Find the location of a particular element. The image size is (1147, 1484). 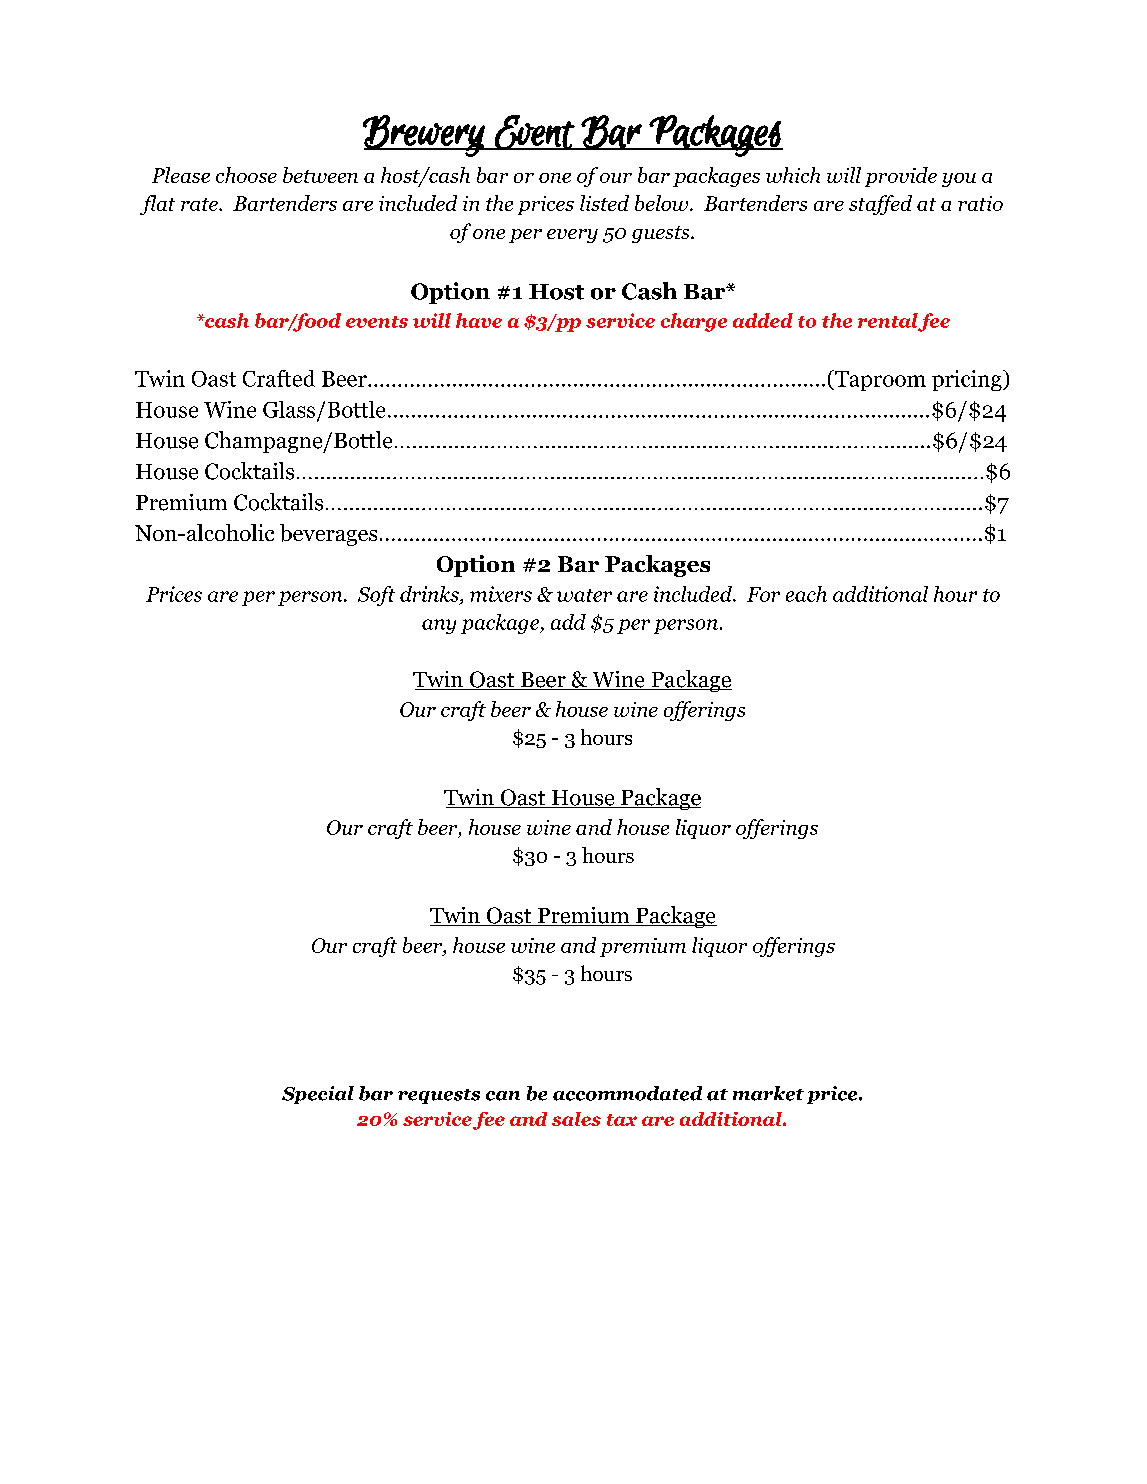

pricing is located at coordinates (968, 380).
